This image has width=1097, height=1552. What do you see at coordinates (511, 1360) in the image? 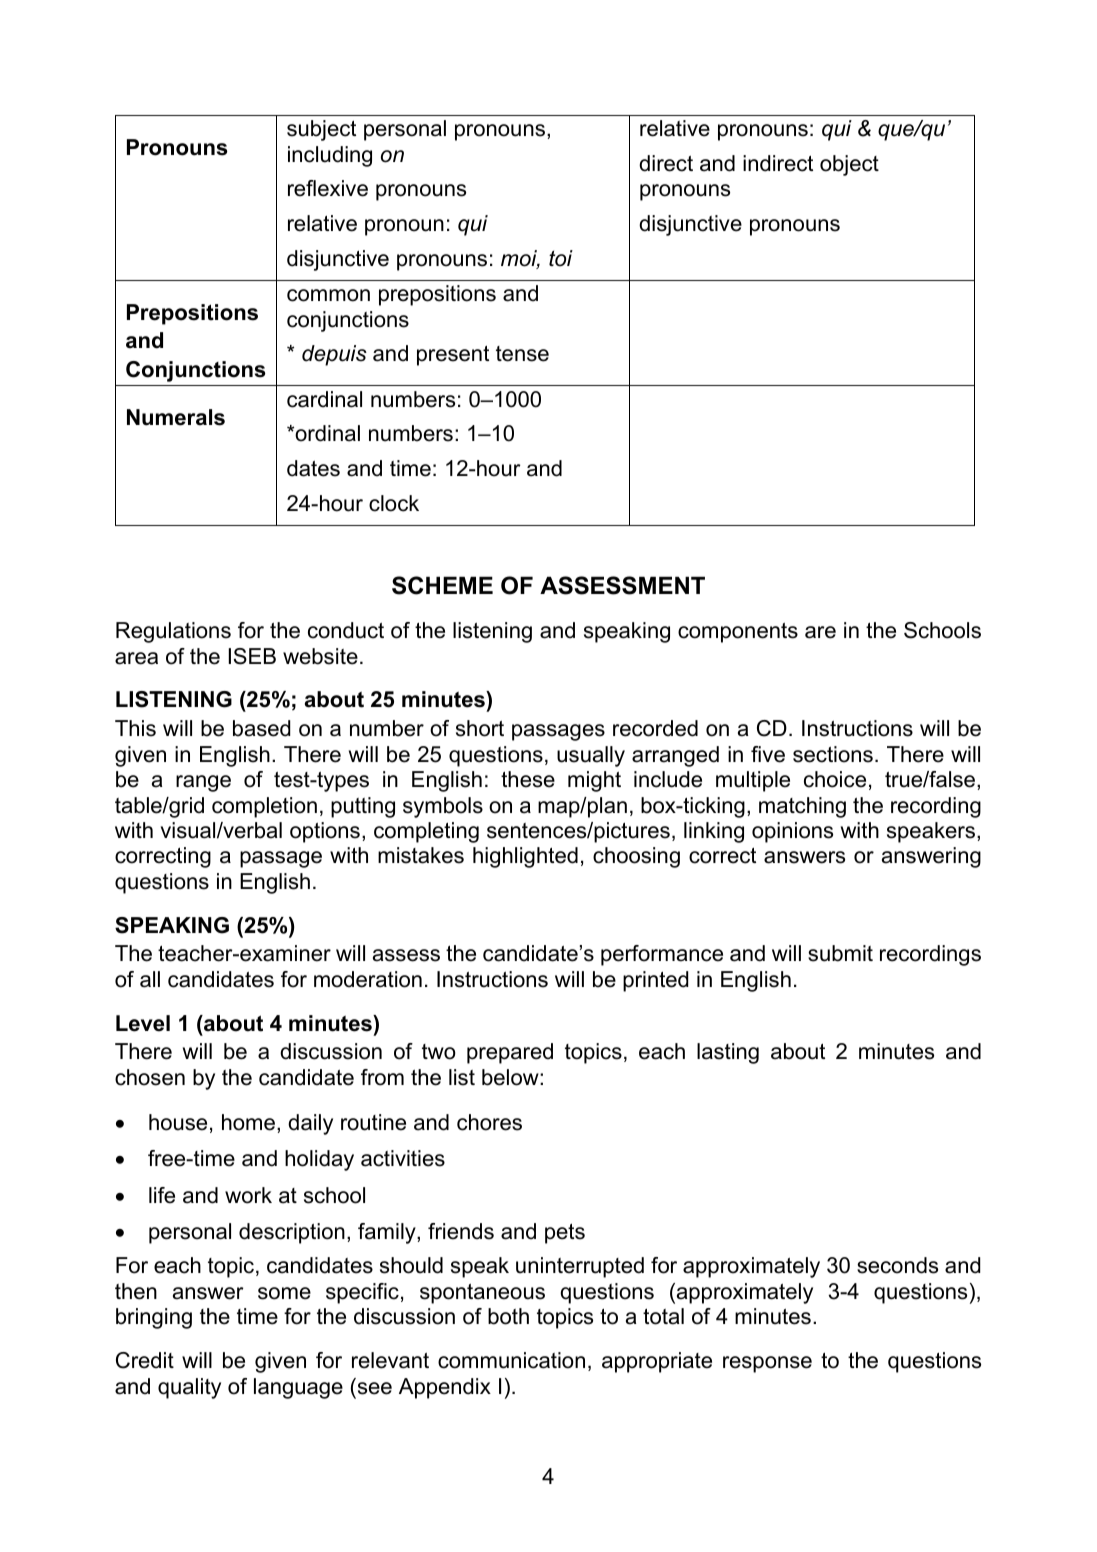
I see `communication` at bounding box center [511, 1360].
